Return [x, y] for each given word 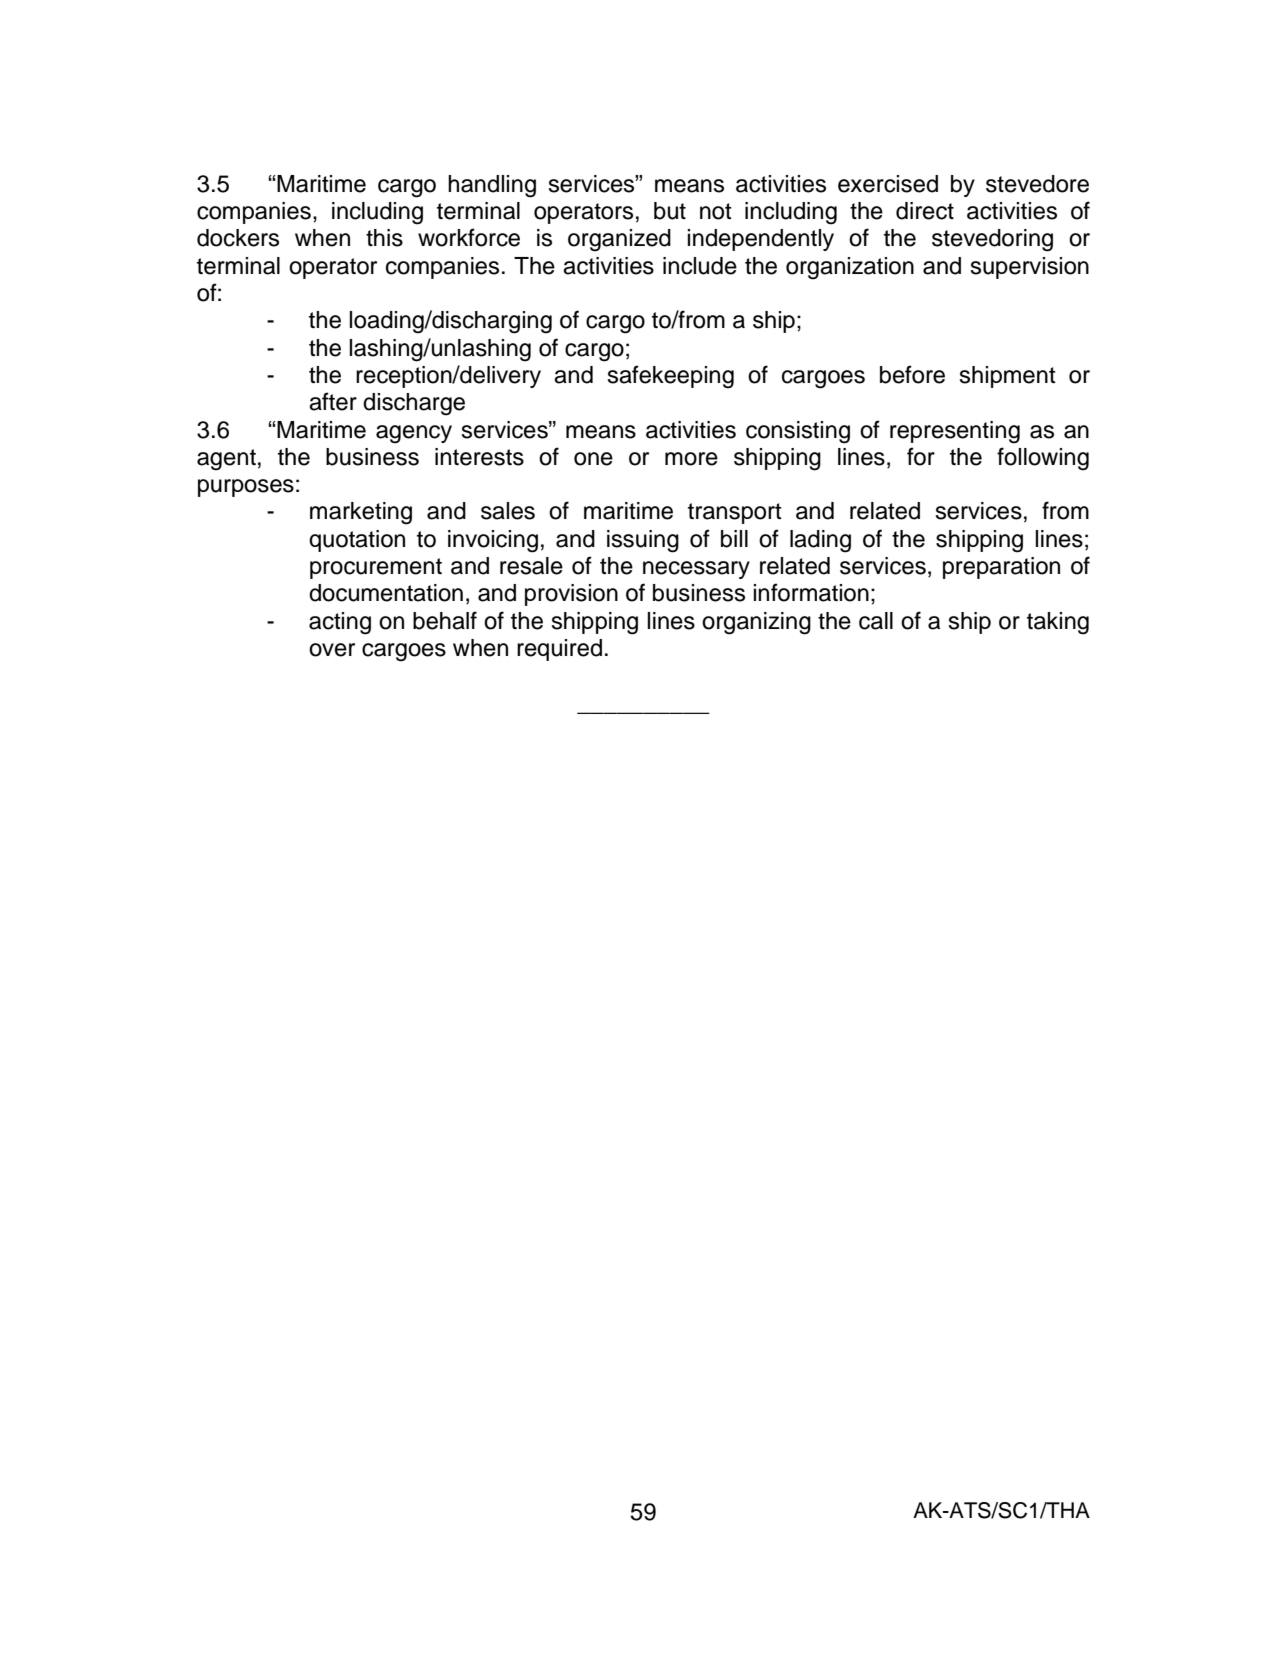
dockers [238, 238]
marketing [361, 513]
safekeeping [670, 377]
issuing [643, 541]
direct [925, 211]
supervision [1029, 268]
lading [820, 541]
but [670, 211]
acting [340, 623]
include [700, 266]
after [333, 401]
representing [955, 432]
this [384, 238]
